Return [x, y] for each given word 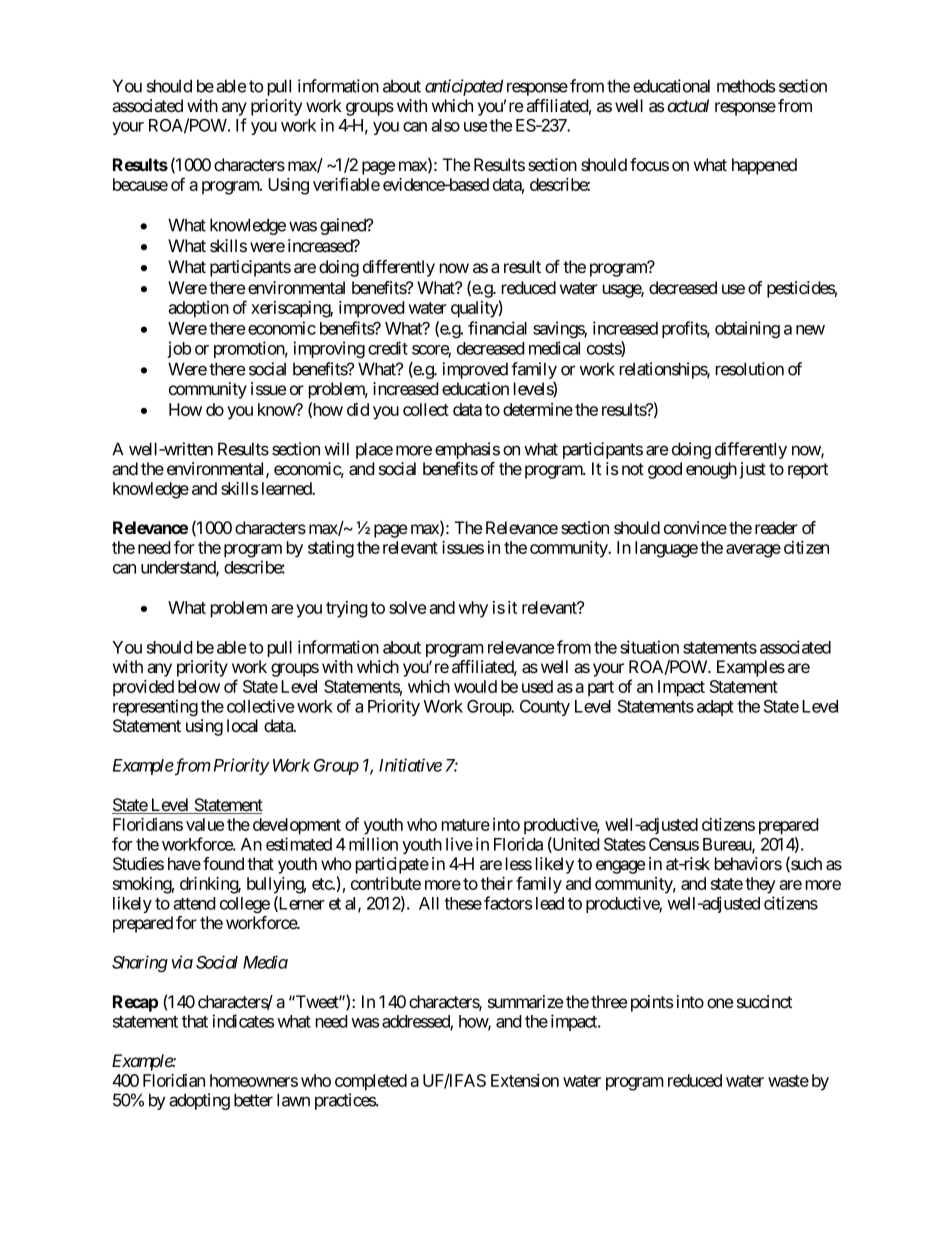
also [445, 125]
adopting [199, 1101]
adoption [198, 309]
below [199, 686]
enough [711, 470]
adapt [715, 708]
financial [497, 328]
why [473, 609]
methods [746, 86]
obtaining [747, 330]
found [223, 863]
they [760, 885]
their [497, 883]
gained [344, 226]
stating [331, 549]
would [475, 686]
